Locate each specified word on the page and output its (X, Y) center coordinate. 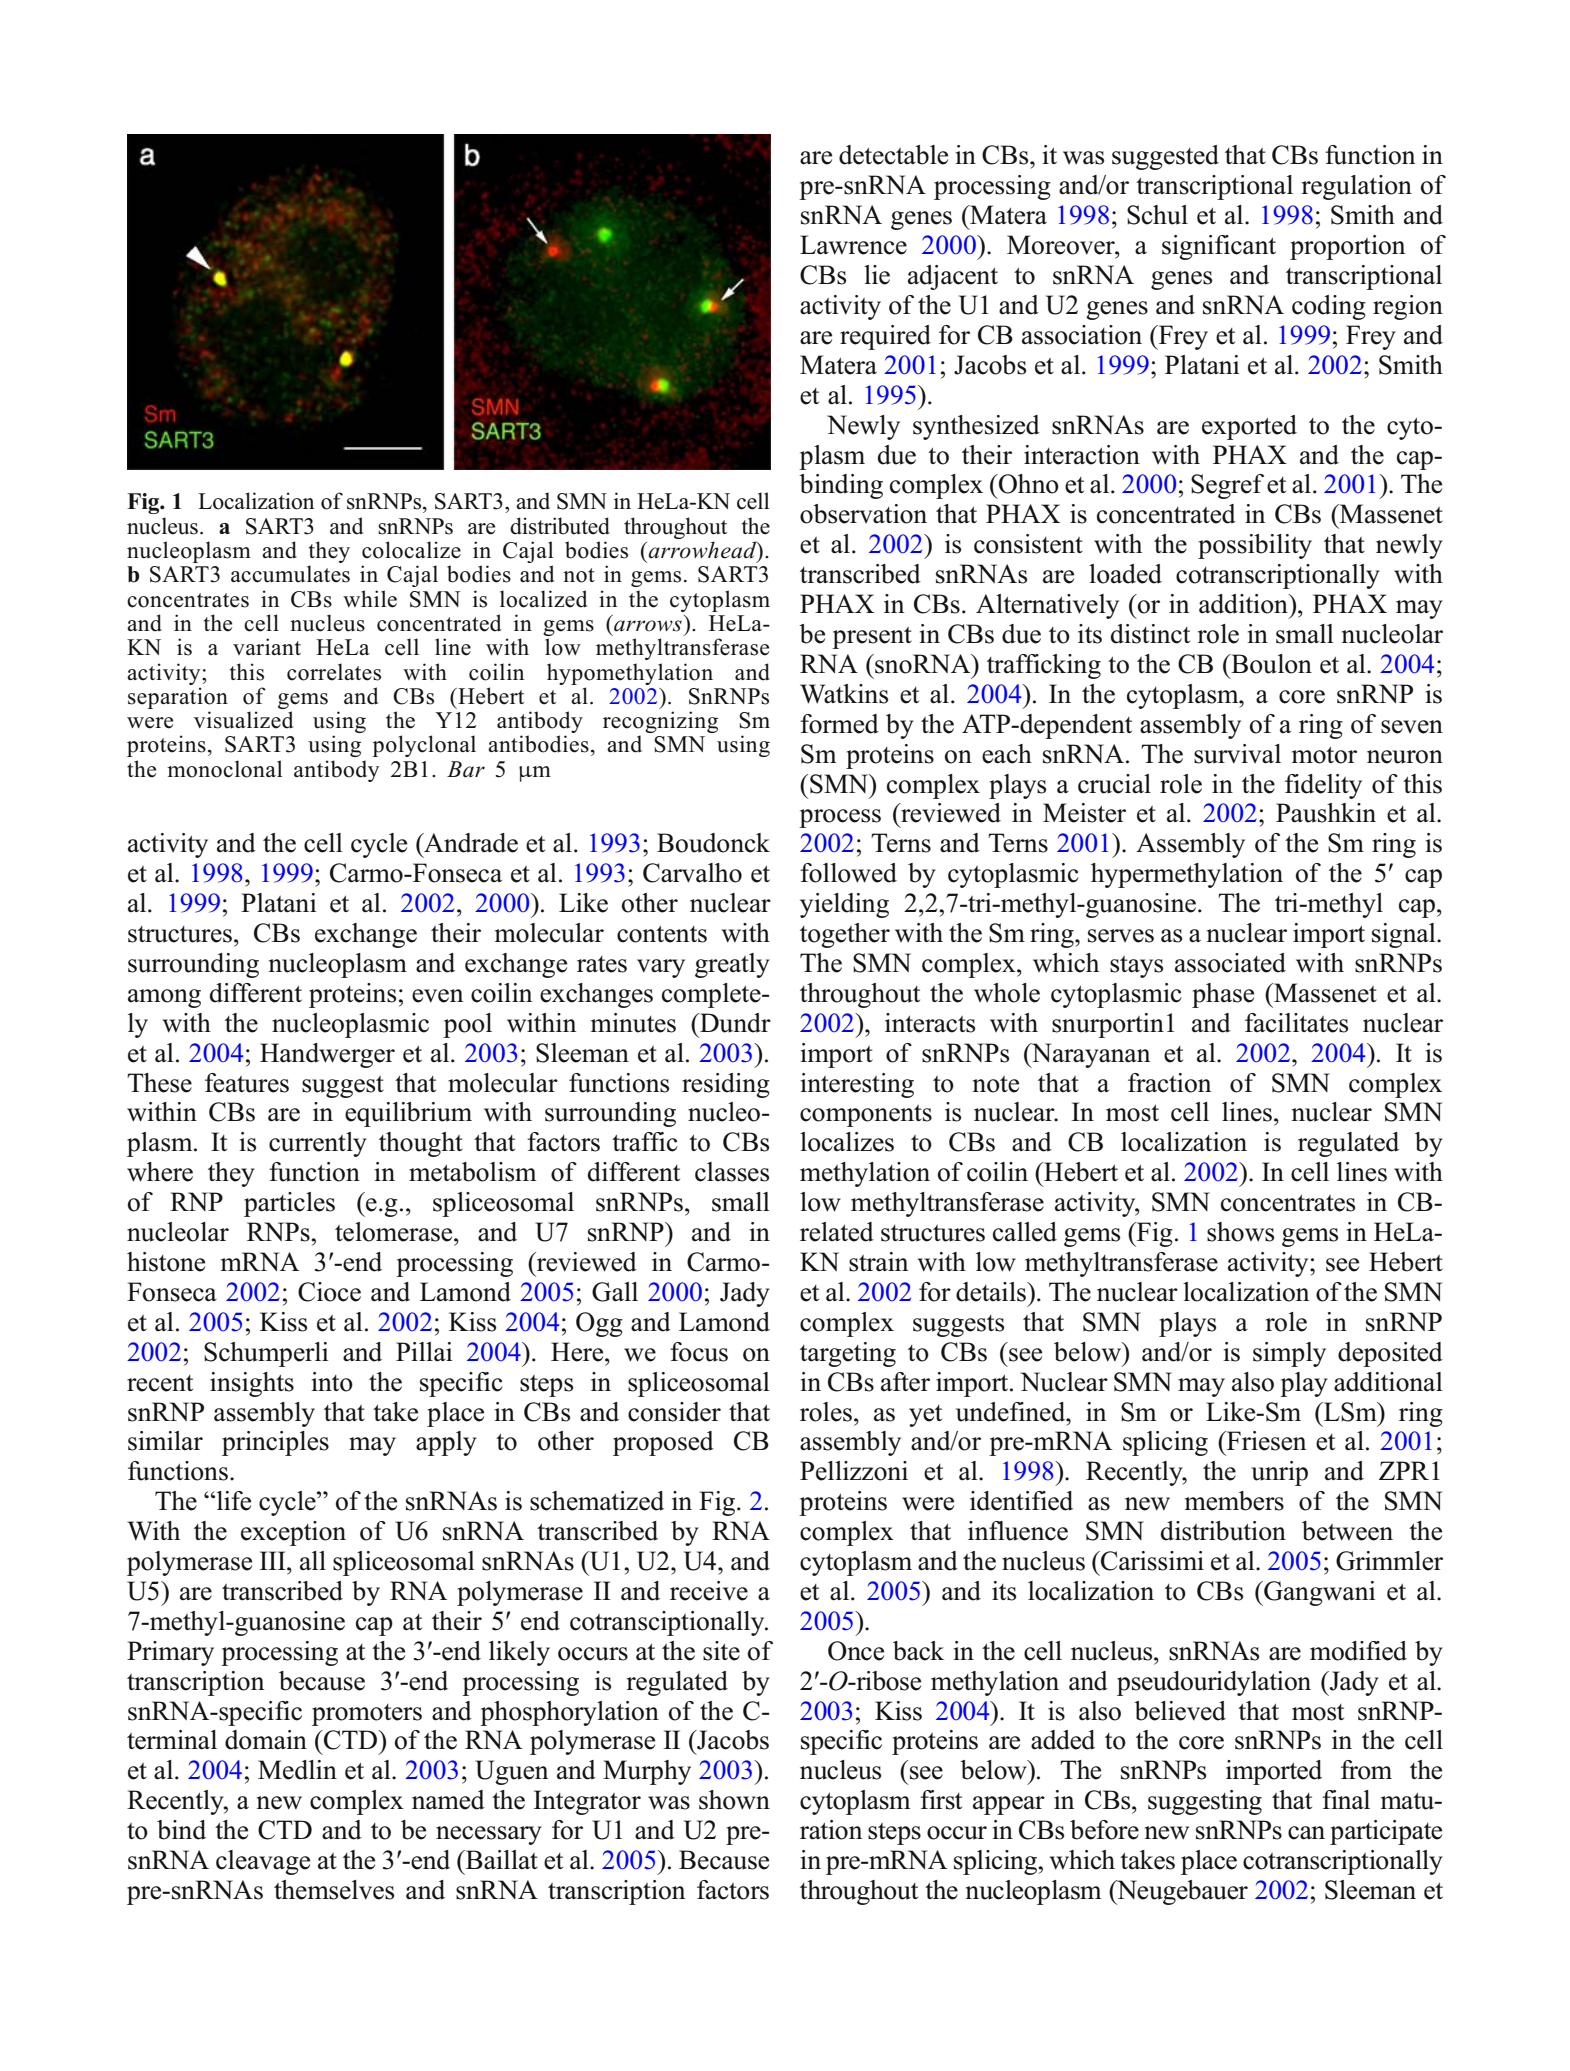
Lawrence (853, 245)
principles (275, 1443)
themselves (334, 1890)
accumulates (290, 574)
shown (734, 1800)
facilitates (1296, 1023)
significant (1219, 247)
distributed (560, 526)
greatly (732, 965)
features (247, 1083)
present (872, 638)
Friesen (1265, 1441)
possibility (1255, 546)
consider (674, 1412)
